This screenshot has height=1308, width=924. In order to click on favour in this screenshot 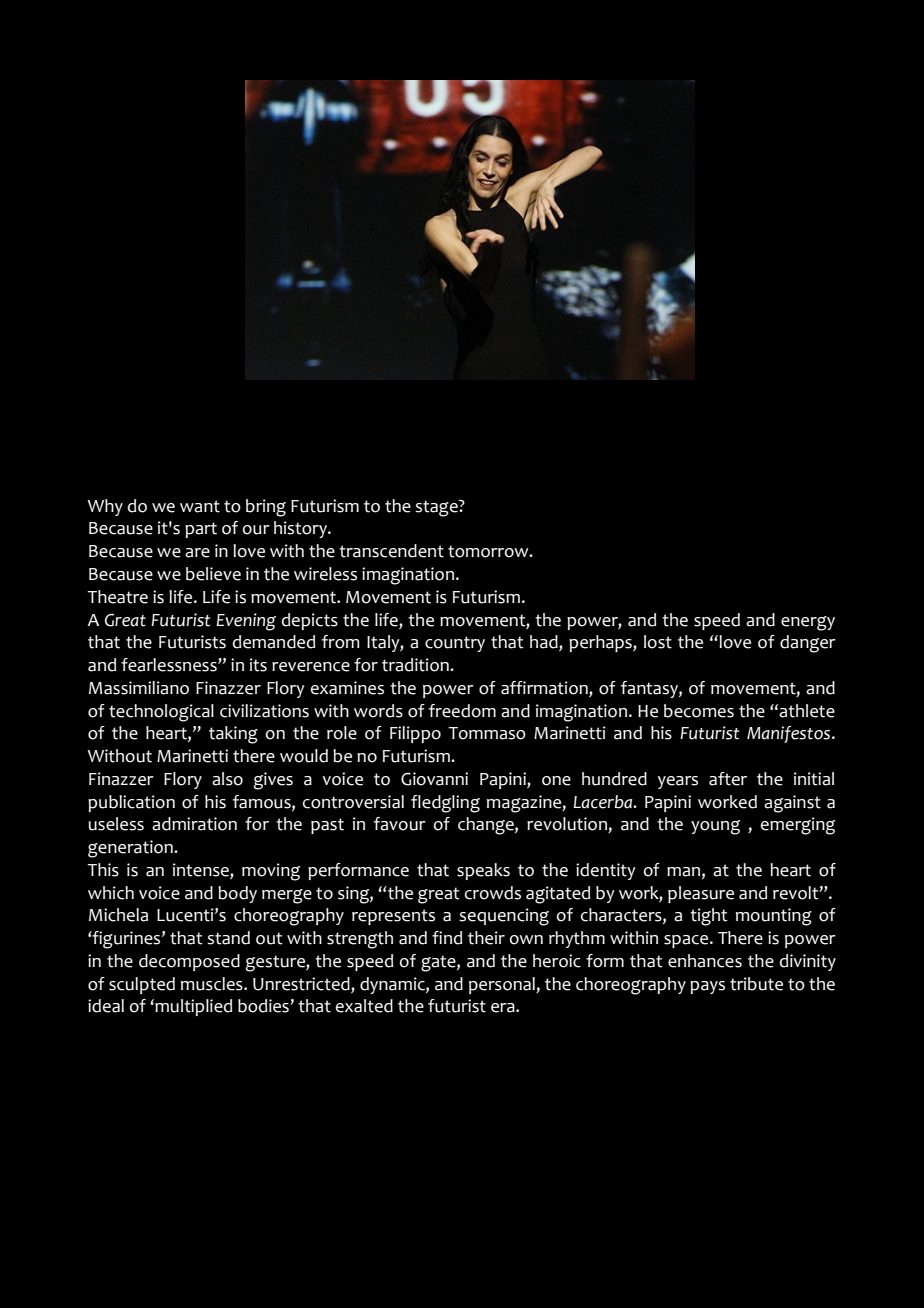, I will do `click(400, 824)`.
